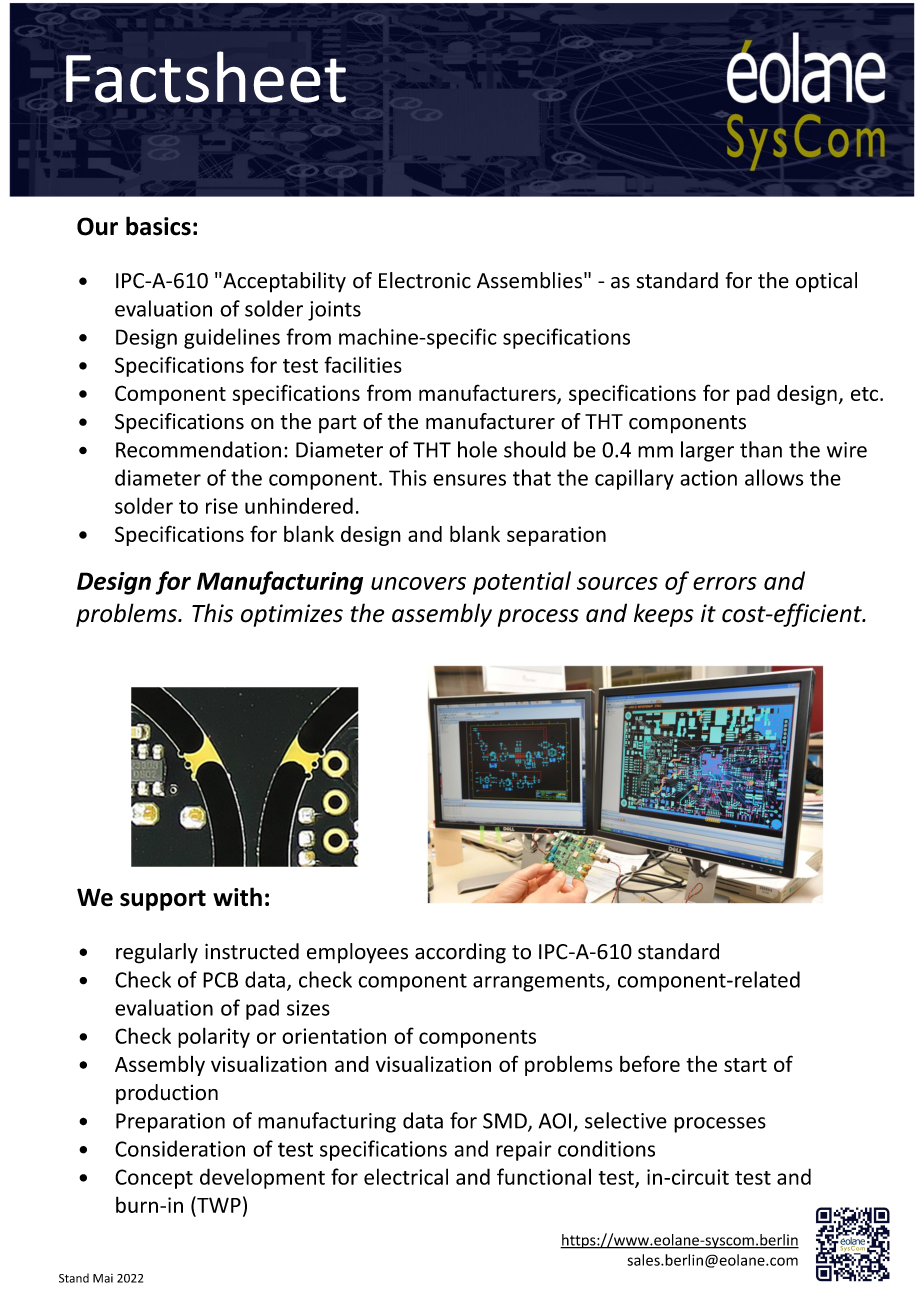  I want to click on conditions, so click(606, 1148).
